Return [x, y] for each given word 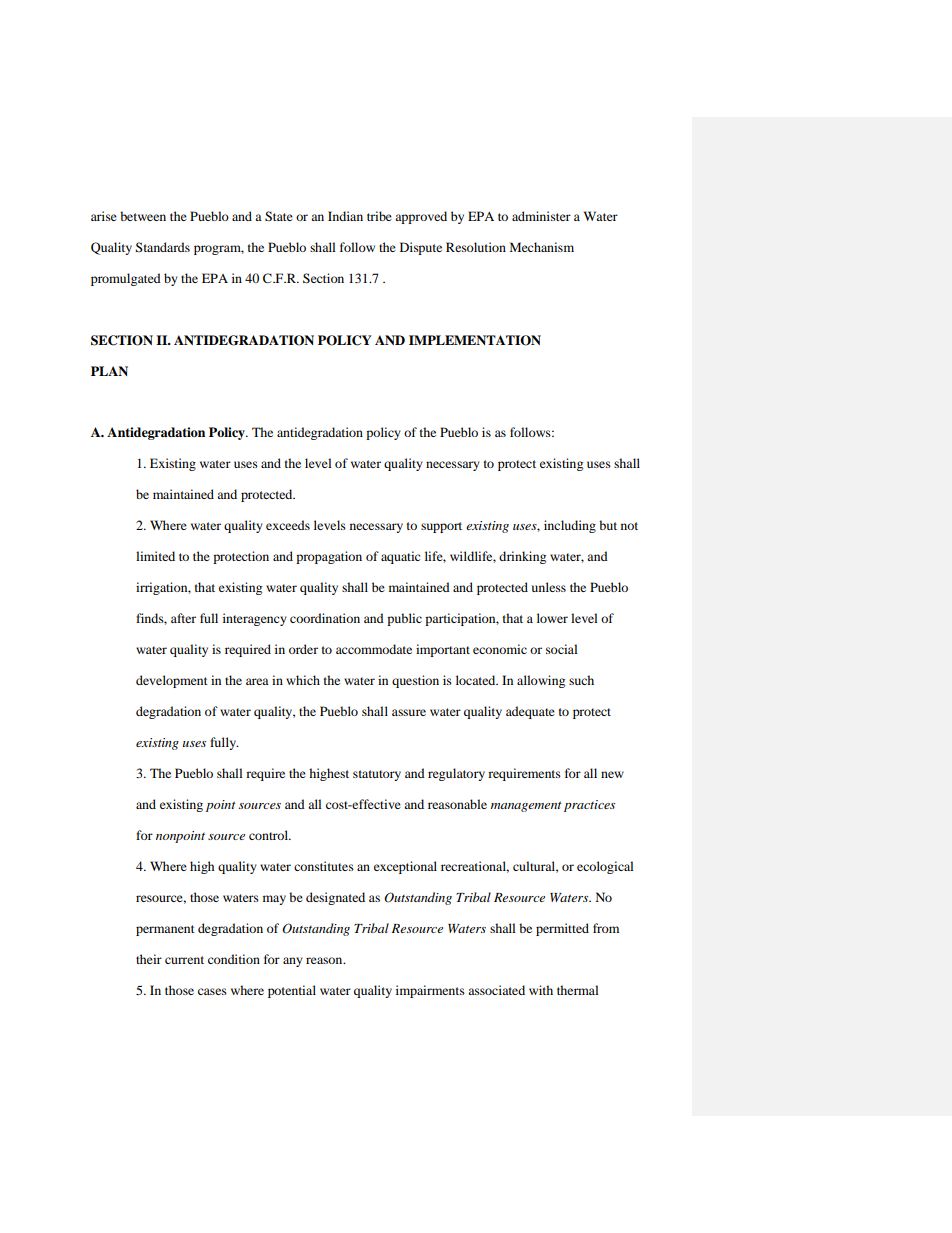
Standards [162, 247]
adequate [530, 712]
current [184, 960]
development [172, 681]
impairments [430, 991]
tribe [379, 216]
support [441, 527]
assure [409, 712]
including [570, 526]
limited [155, 556]
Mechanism [541, 247]
